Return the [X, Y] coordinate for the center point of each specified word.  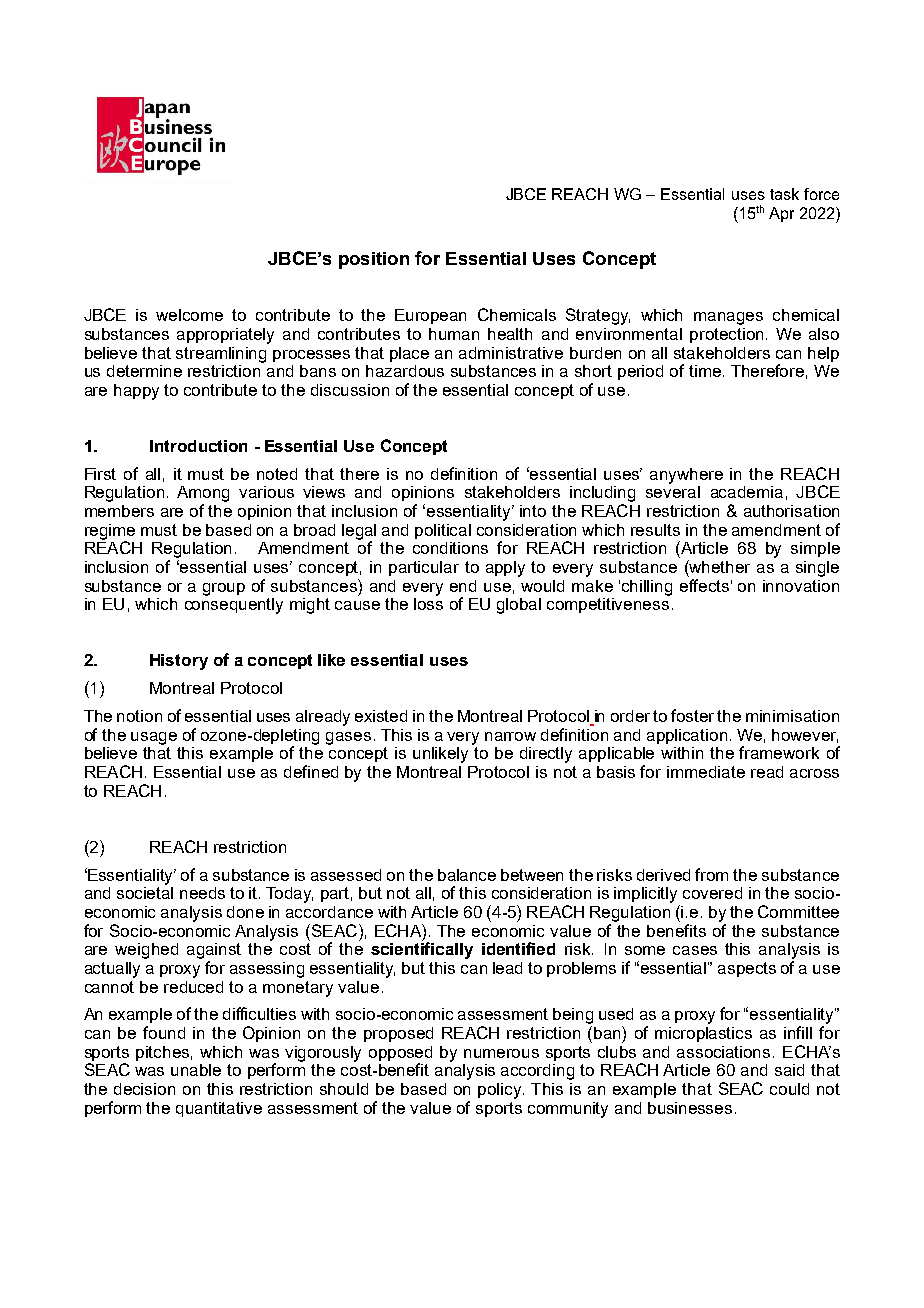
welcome [189, 315]
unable [196, 1070]
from [711, 874]
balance [467, 875]
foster [692, 715]
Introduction [198, 446]
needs [202, 893]
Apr [781, 214]
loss [428, 602]
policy [501, 1091]
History [179, 662]
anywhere [686, 476]
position [374, 260]
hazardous [405, 371]
